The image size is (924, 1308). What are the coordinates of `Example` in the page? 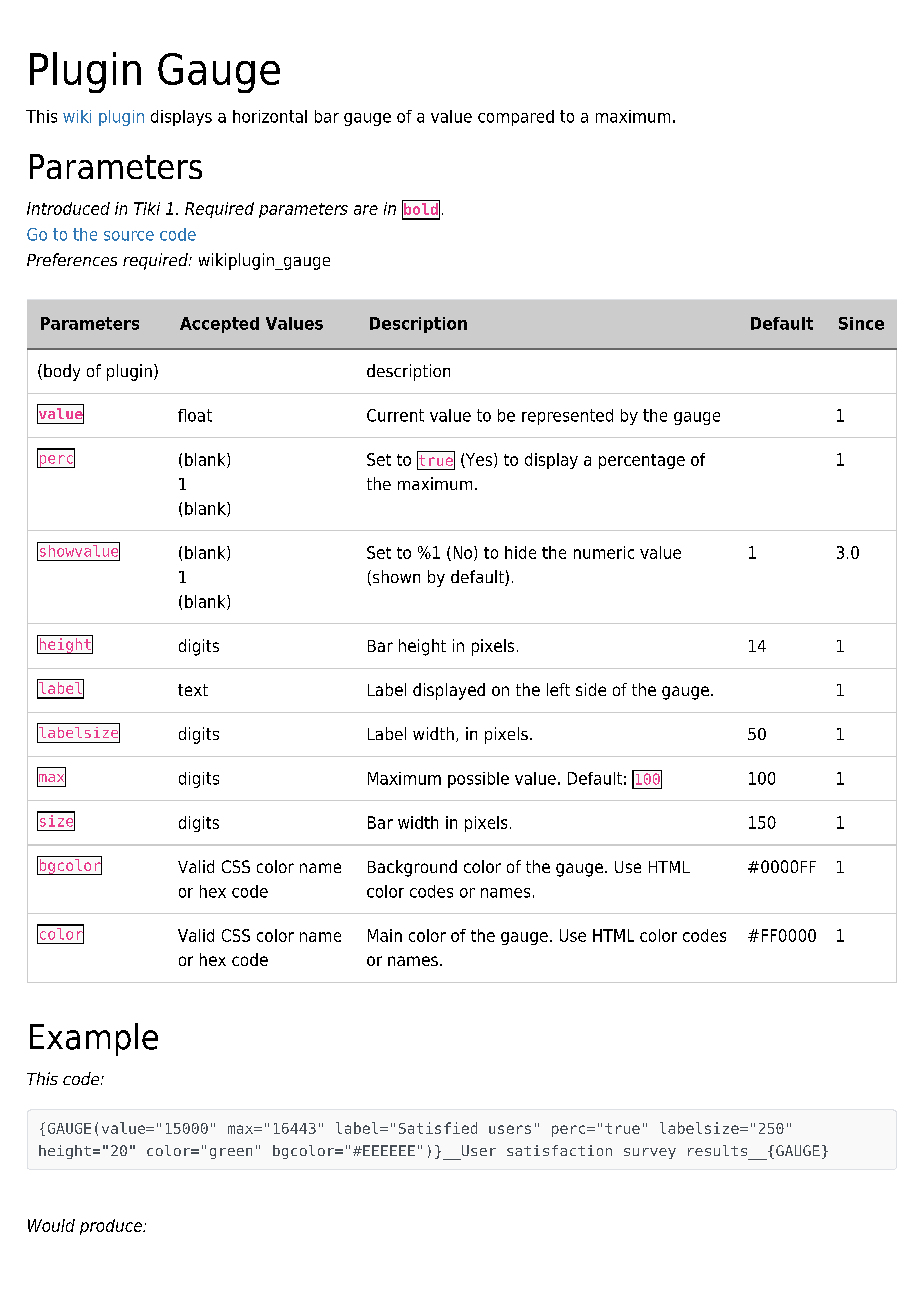 It's located at (94, 1039).
